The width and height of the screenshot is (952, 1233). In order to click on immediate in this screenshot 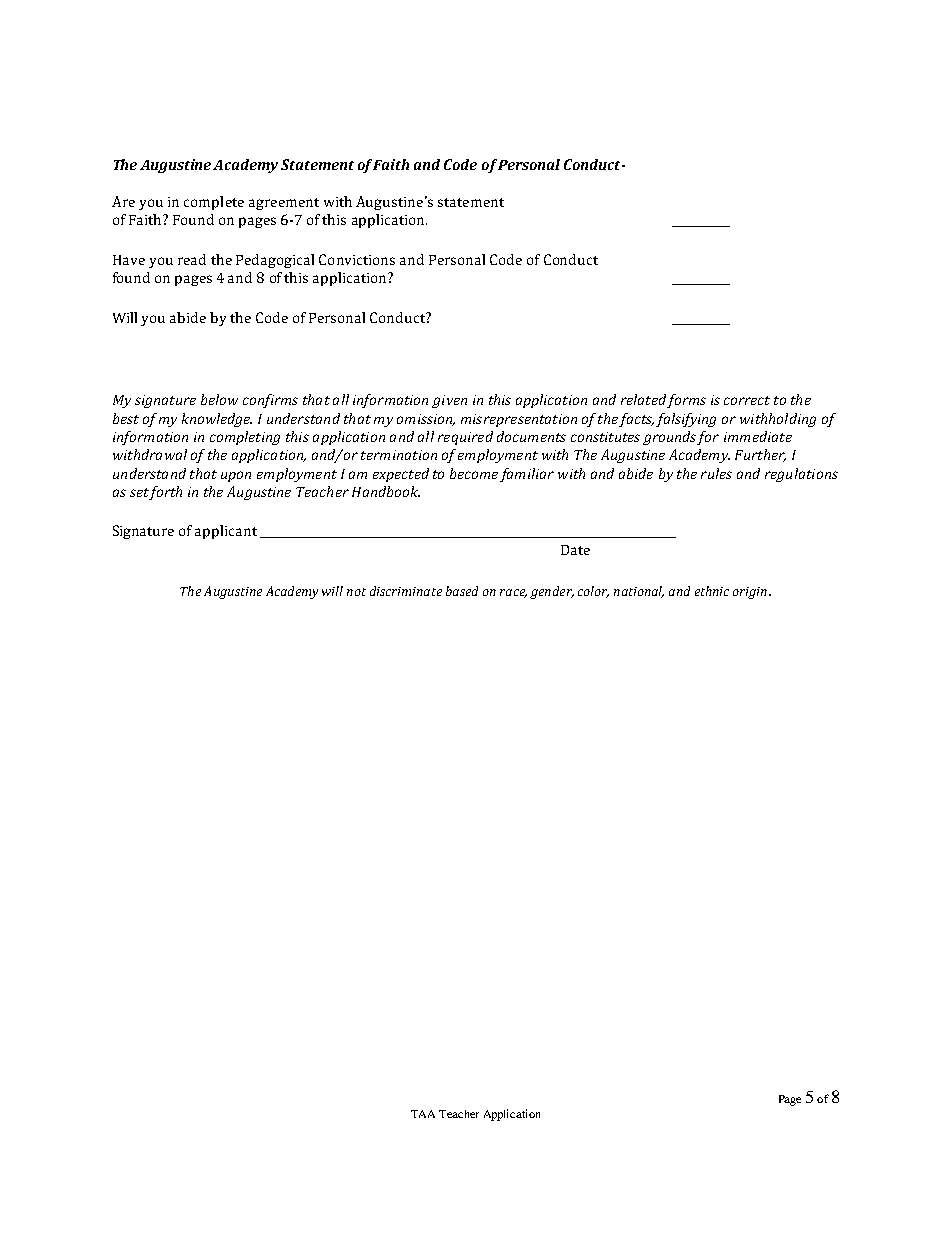, I will do `click(758, 436)`.
